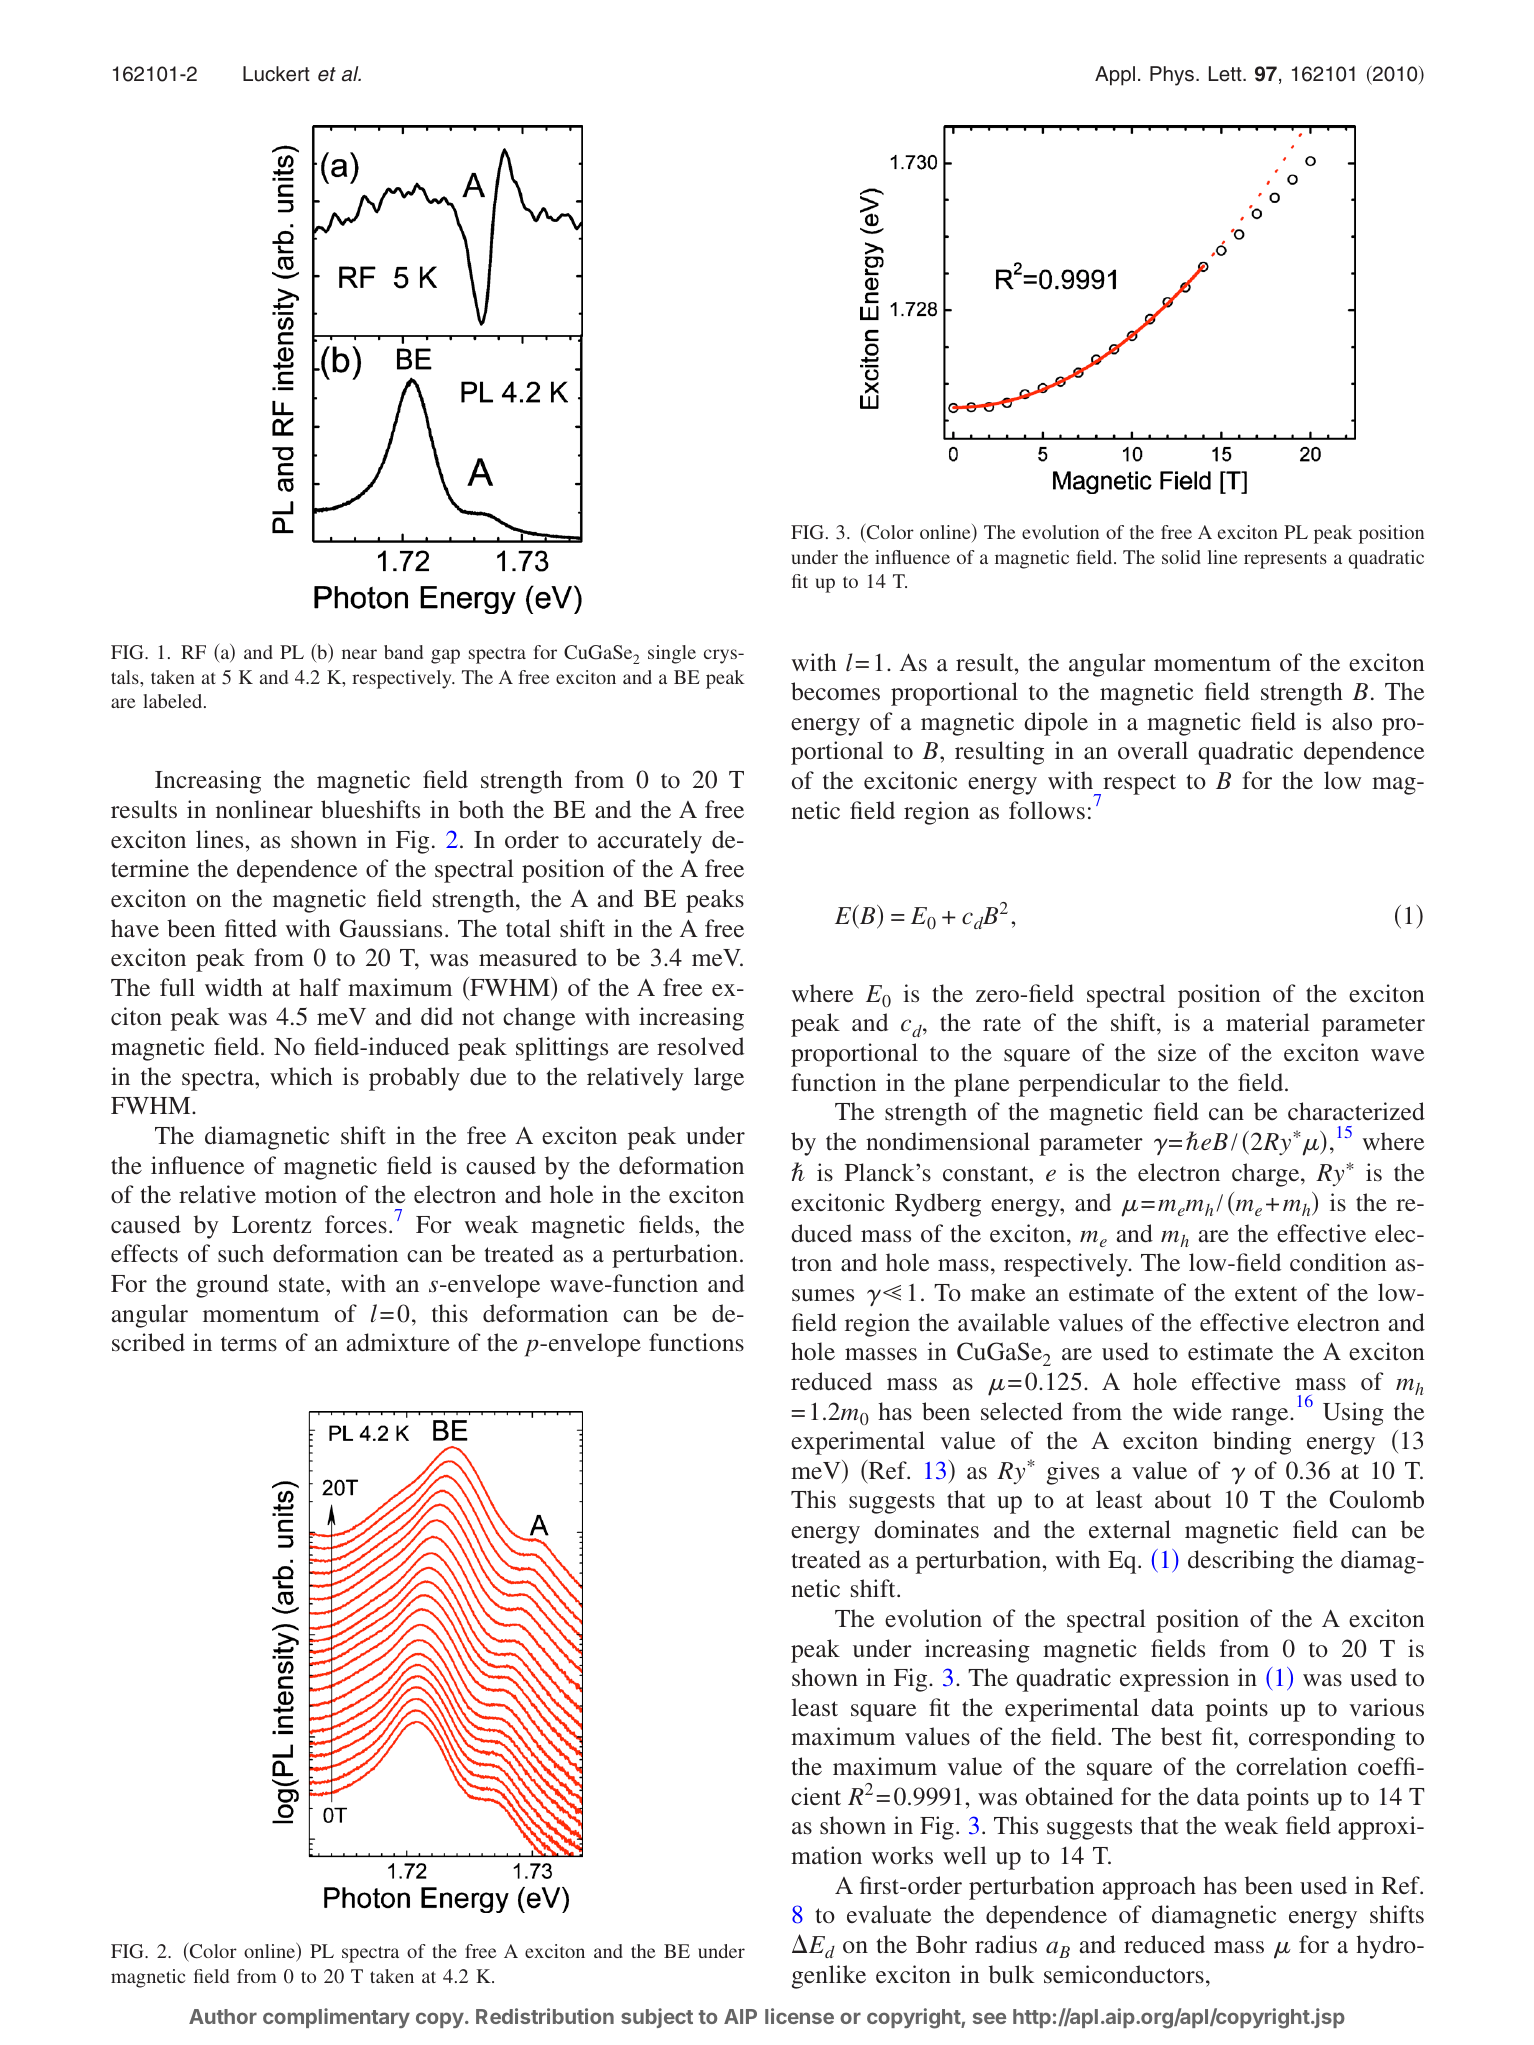 The height and width of the screenshot is (2045, 1534). What do you see at coordinates (174, 701) in the screenshot?
I see `labeled` at bounding box center [174, 701].
